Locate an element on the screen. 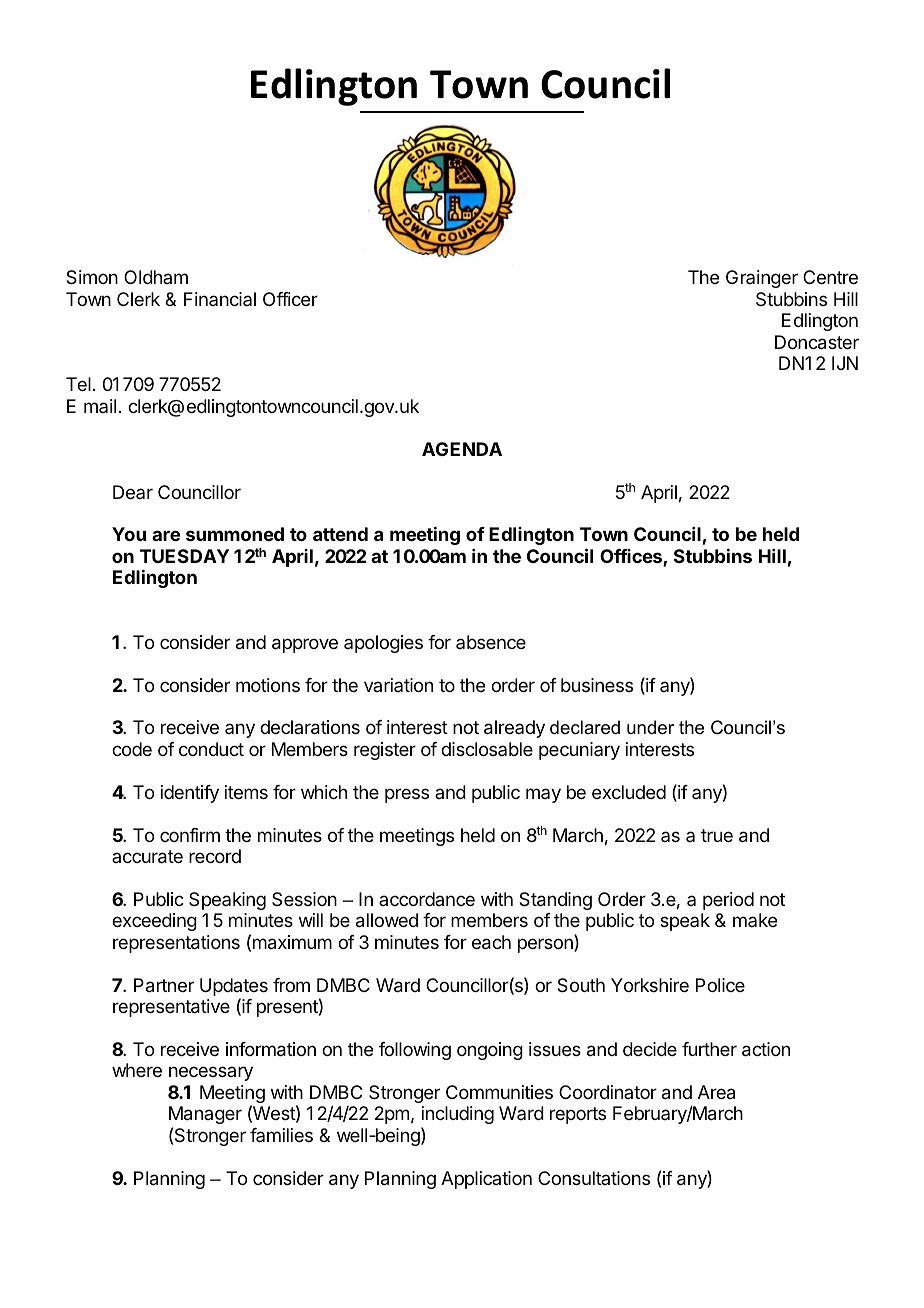  each is located at coordinates (491, 942).
